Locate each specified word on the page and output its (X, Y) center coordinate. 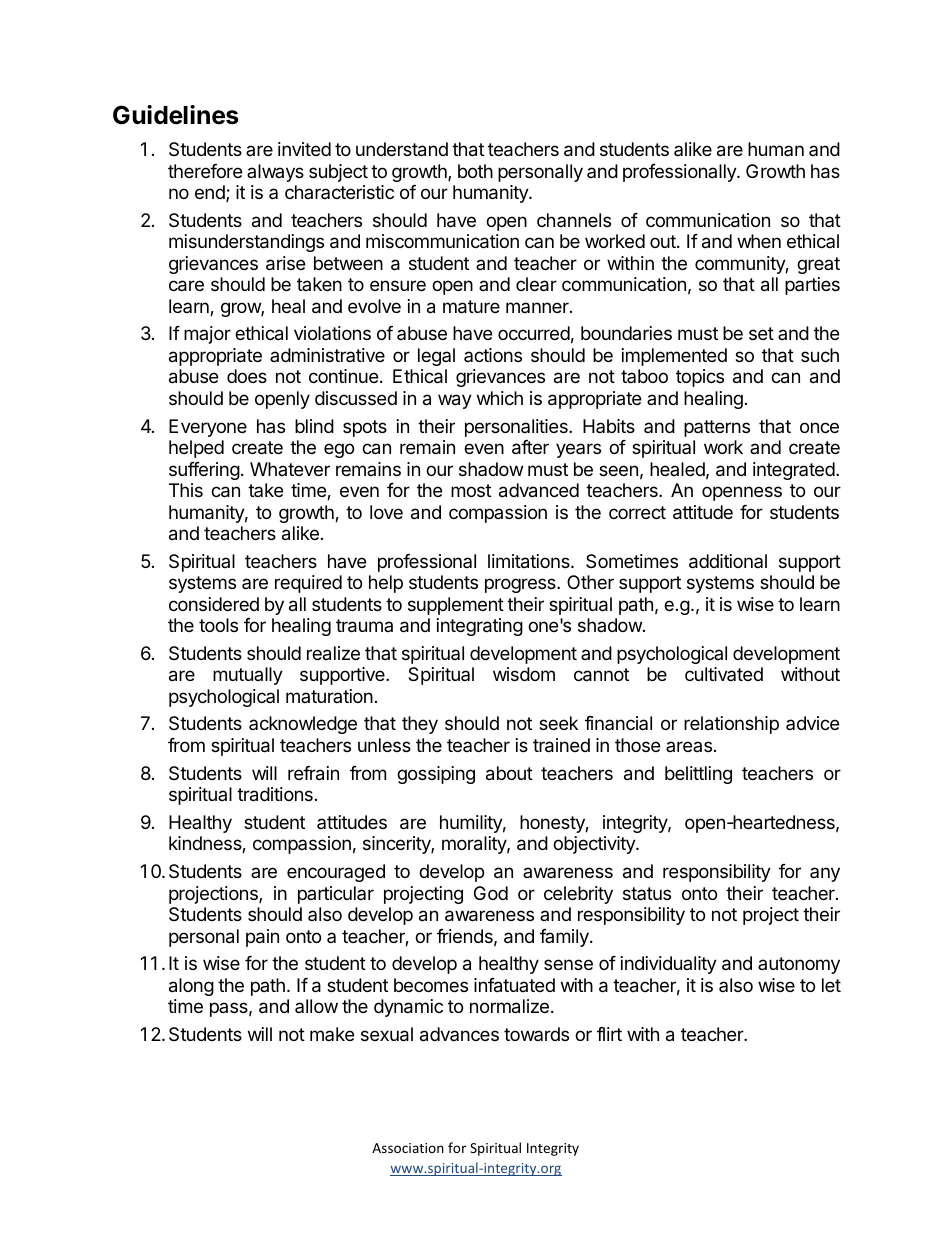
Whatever (290, 469)
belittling (698, 775)
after (530, 447)
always (275, 173)
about (509, 773)
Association (408, 1148)
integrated (794, 471)
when (759, 241)
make (332, 1034)
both (475, 171)
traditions (275, 794)
